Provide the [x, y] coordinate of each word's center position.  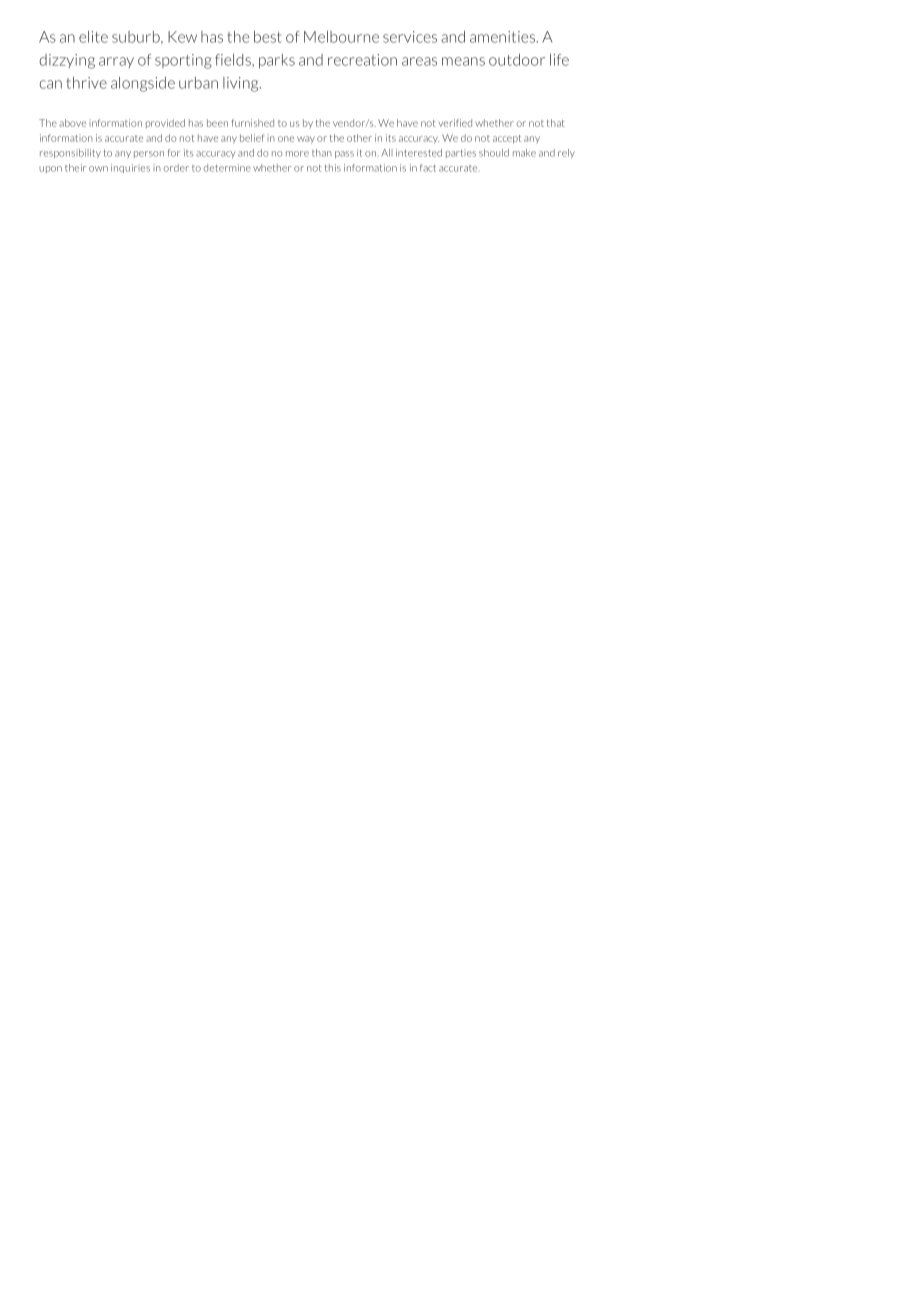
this [333, 168]
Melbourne [341, 37]
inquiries [130, 168]
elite [93, 37]
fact [428, 168]
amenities [504, 37]
